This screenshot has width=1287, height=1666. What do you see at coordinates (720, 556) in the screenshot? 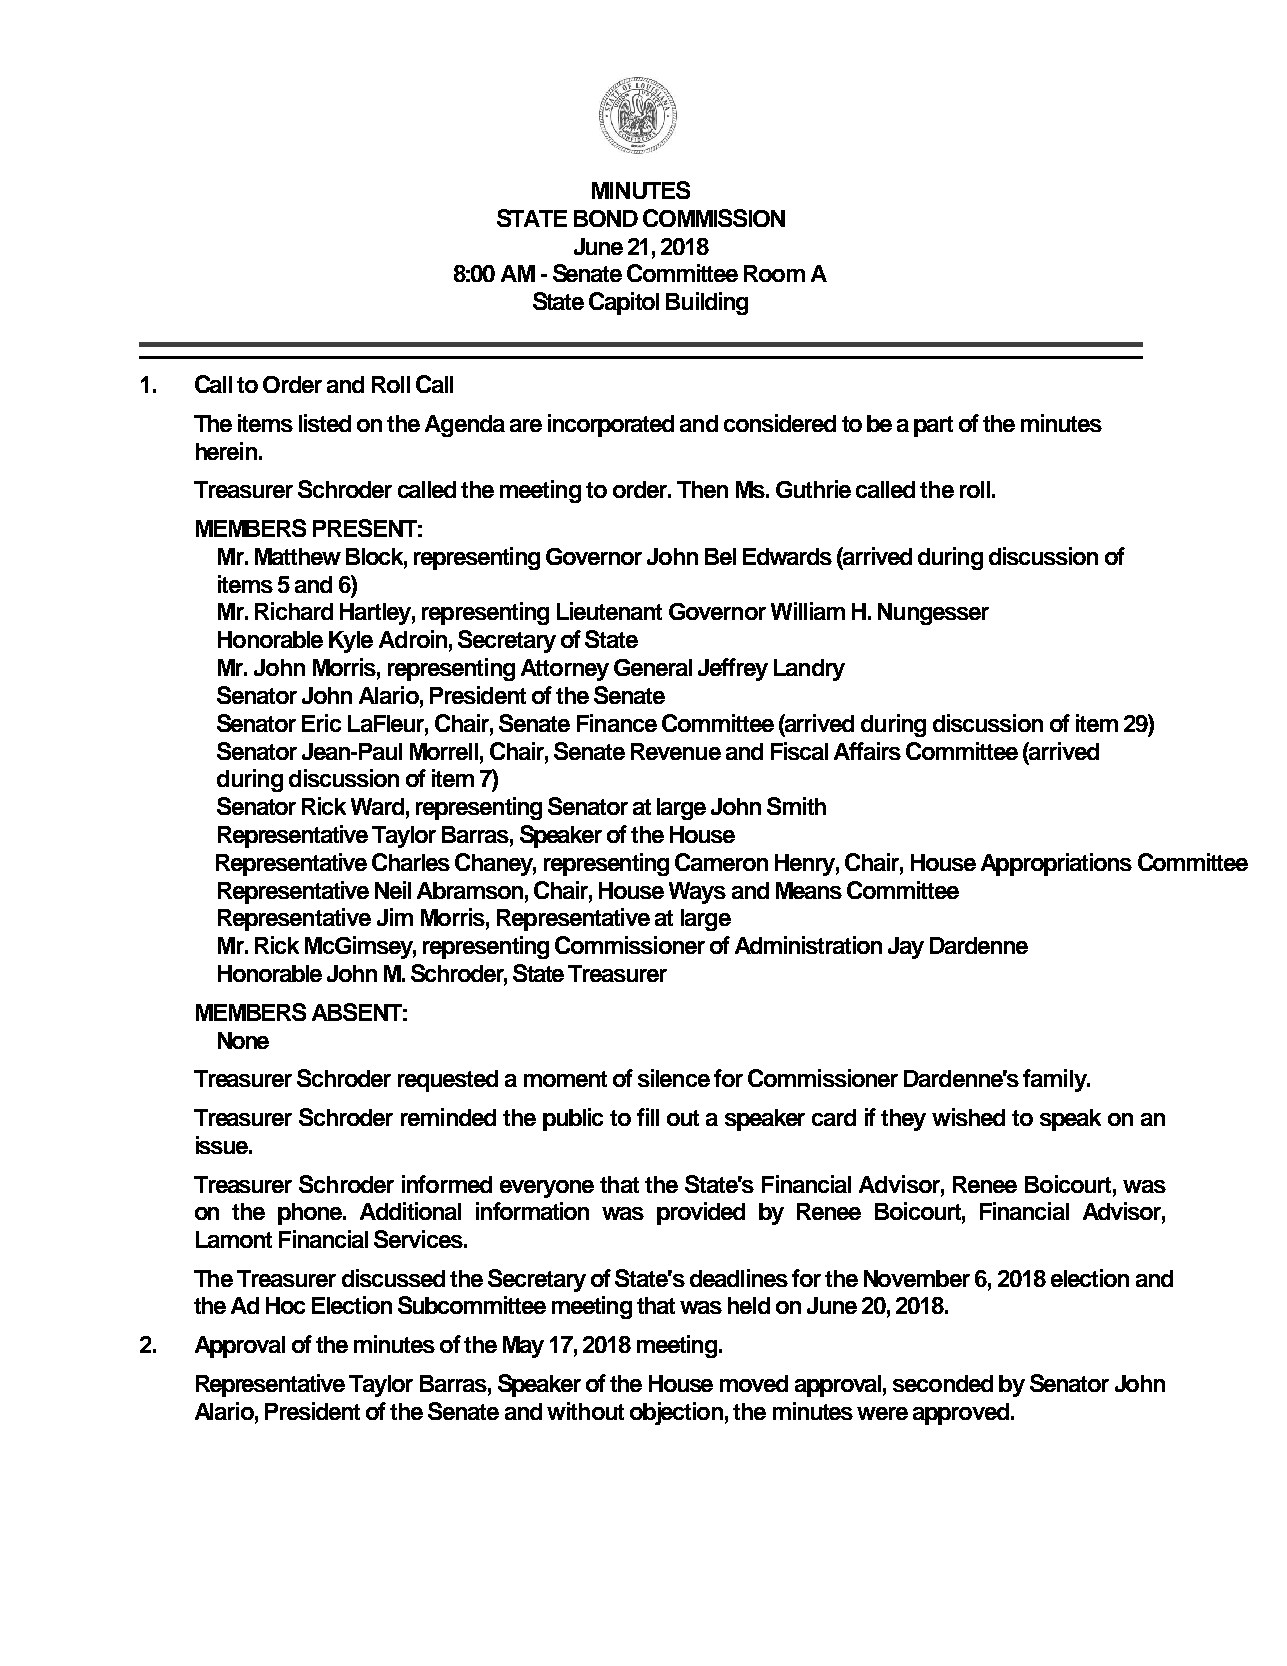
I see `Bel` at bounding box center [720, 556].
